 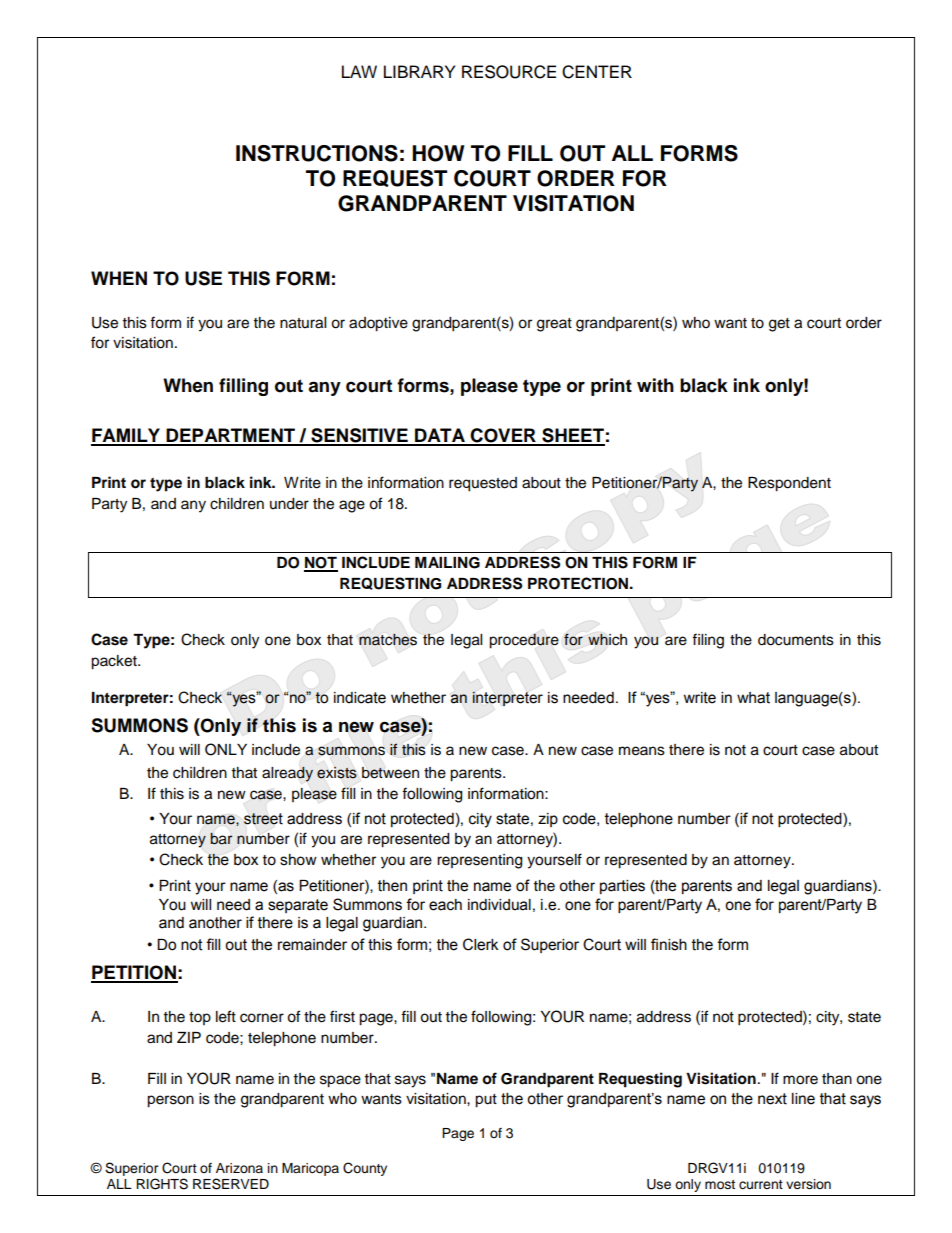 I want to click on CENTER, so click(x=597, y=72).
